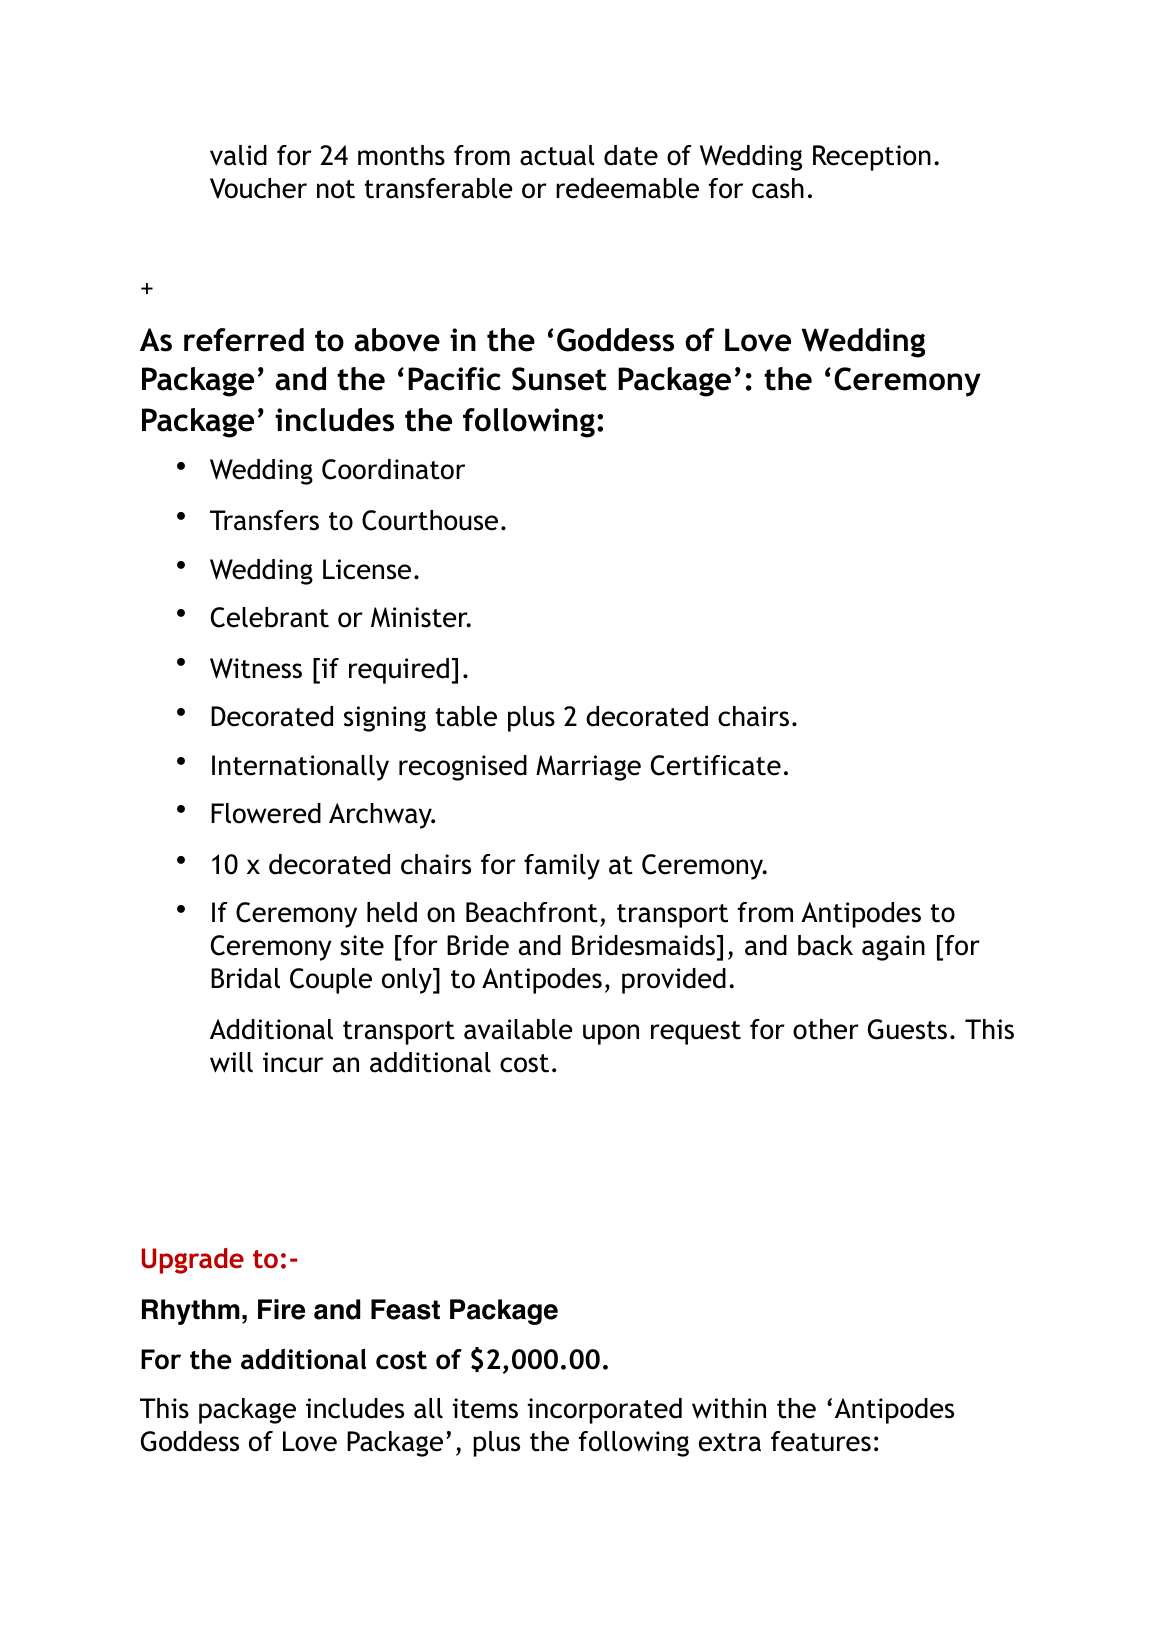 Image resolution: width=1156 pixels, height=1636 pixels. Describe the element at coordinates (245, 978) in the page. I see `Bridal` at that location.
